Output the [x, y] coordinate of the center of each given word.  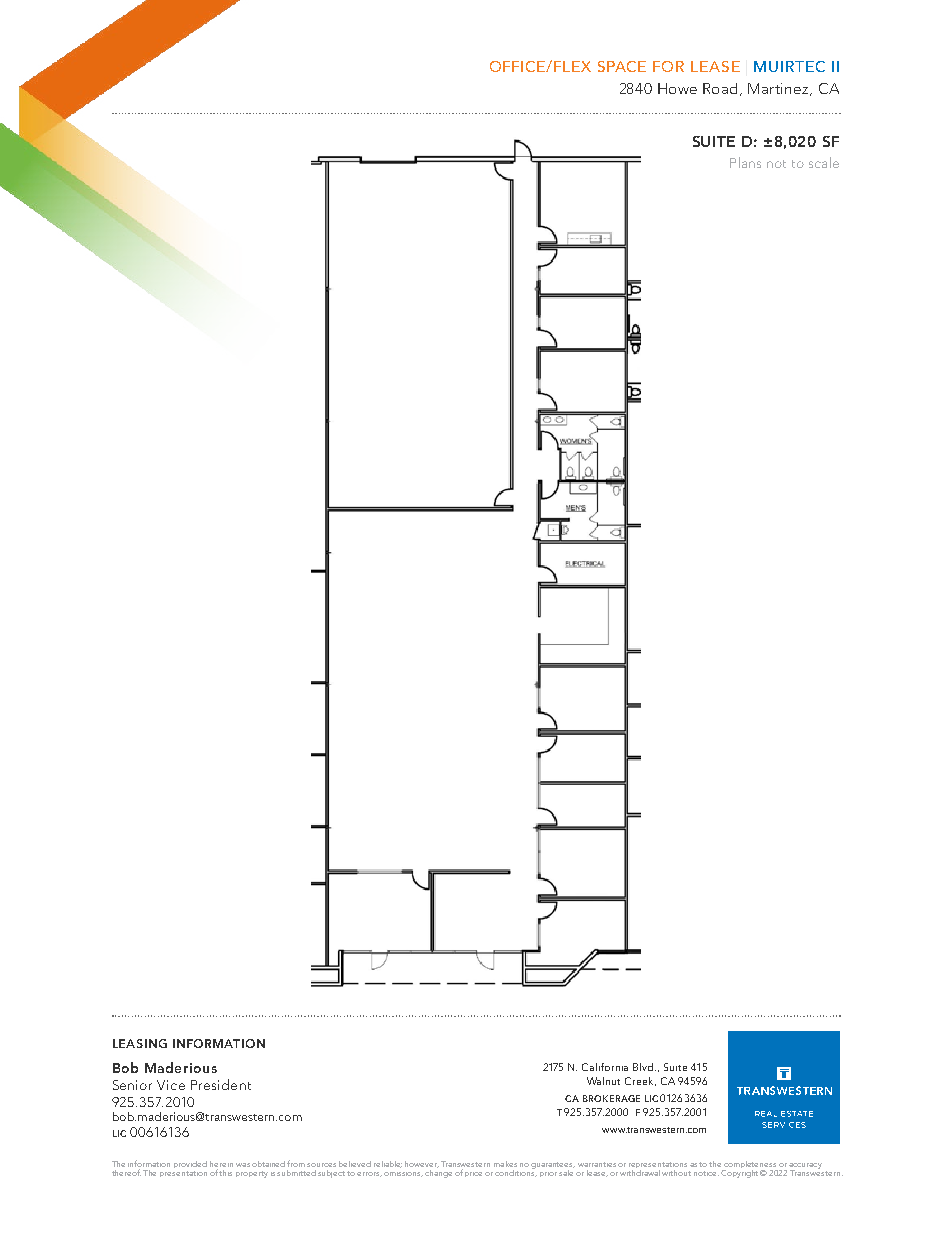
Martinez [779, 89]
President [221, 1084]
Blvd [644, 1067]
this [225, 1173]
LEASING [140, 1043]
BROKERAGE [611, 1098]
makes [505, 1164]
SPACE [622, 66]
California [605, 1067]
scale [824, 162]
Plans [745, 162]
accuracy [805, 1167]
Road [720, 88]
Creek [640, 1081]
